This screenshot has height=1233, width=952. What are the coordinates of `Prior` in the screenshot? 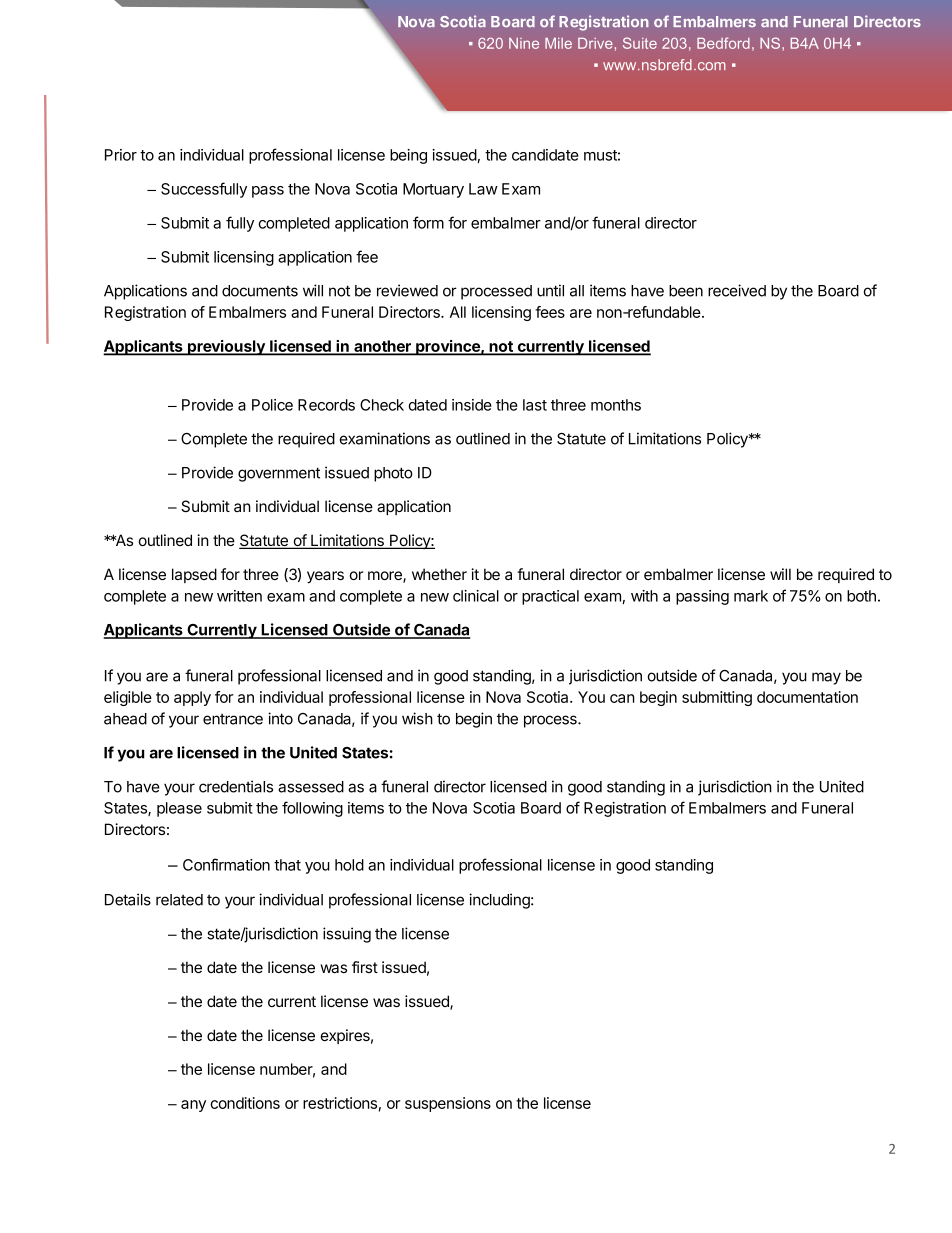 It's located at (121, 155).
